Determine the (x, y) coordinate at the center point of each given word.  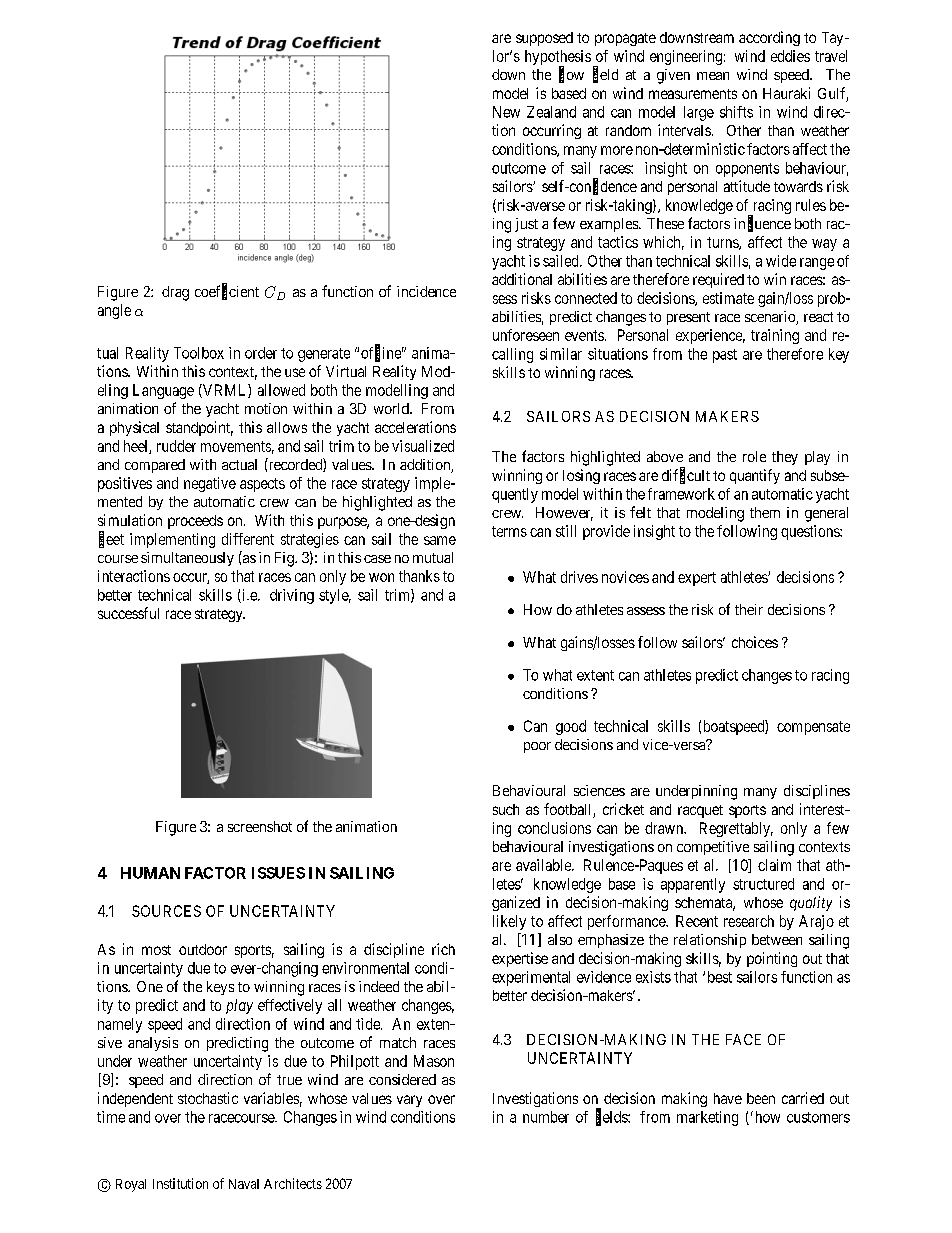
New (506, 112)
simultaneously (187, 559)
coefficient (227, 292)
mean (713, 76)
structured (763, 884)
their (749, 609)
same (440, 540)
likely (509, 922)
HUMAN (150, 873)
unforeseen (526, 335)
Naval (244, 1184)
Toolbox (199, 353)
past (725, 356)
